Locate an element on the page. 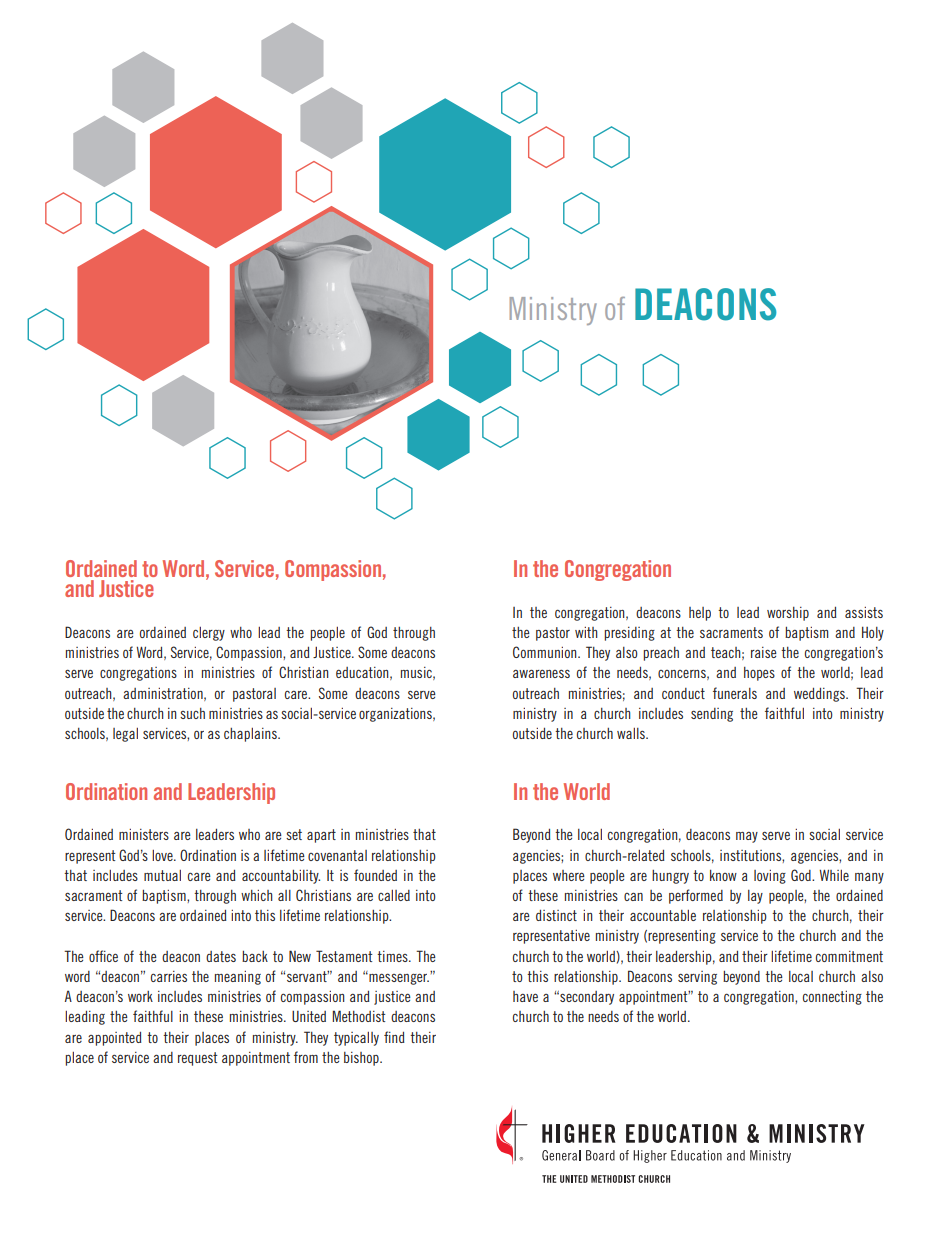 This image has height=1233, width=952. worship is located at coordinates (788, 614).
